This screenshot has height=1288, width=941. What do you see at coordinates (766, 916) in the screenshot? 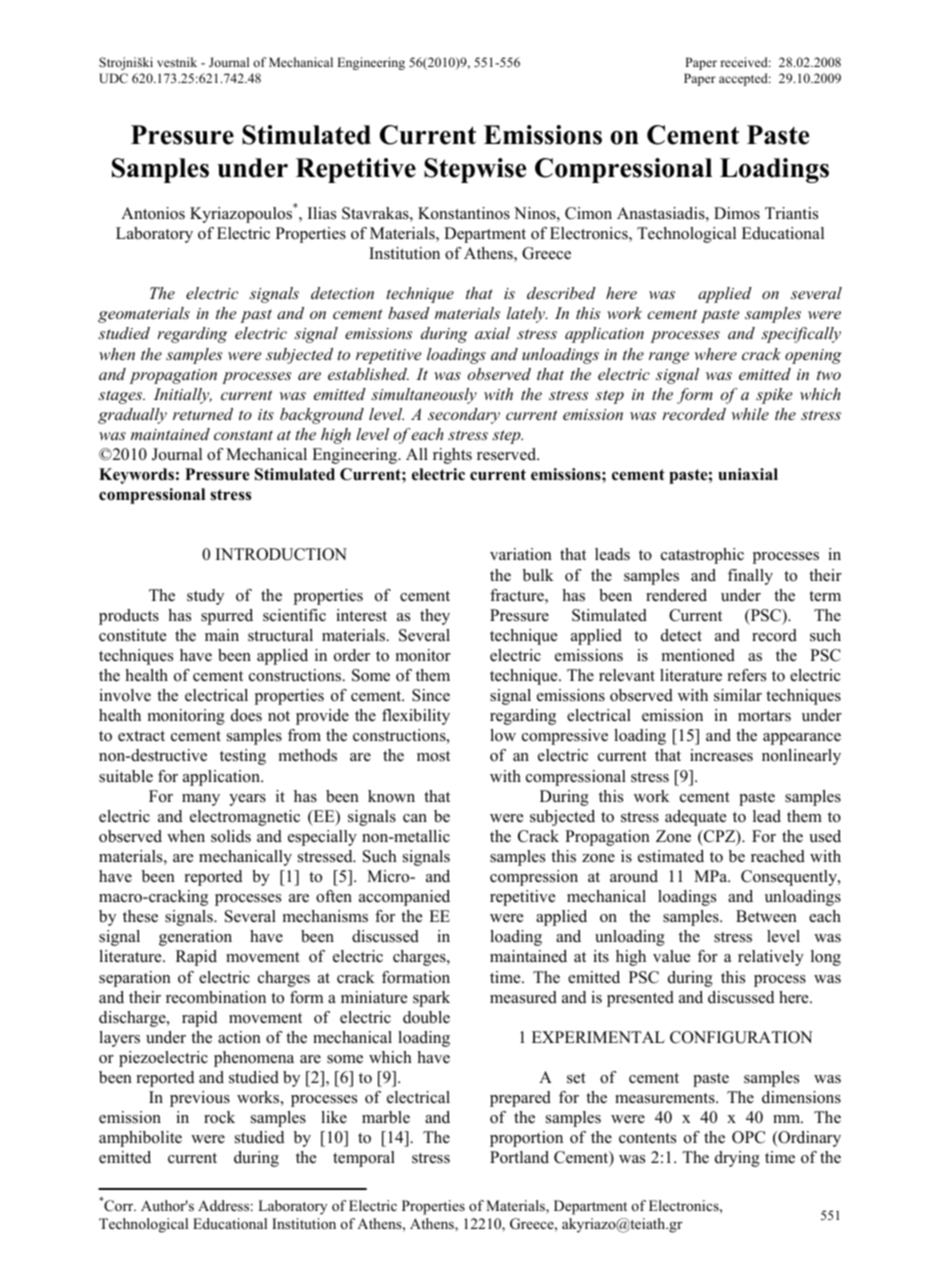
I see `Between` at bounding box center [766, 916].
